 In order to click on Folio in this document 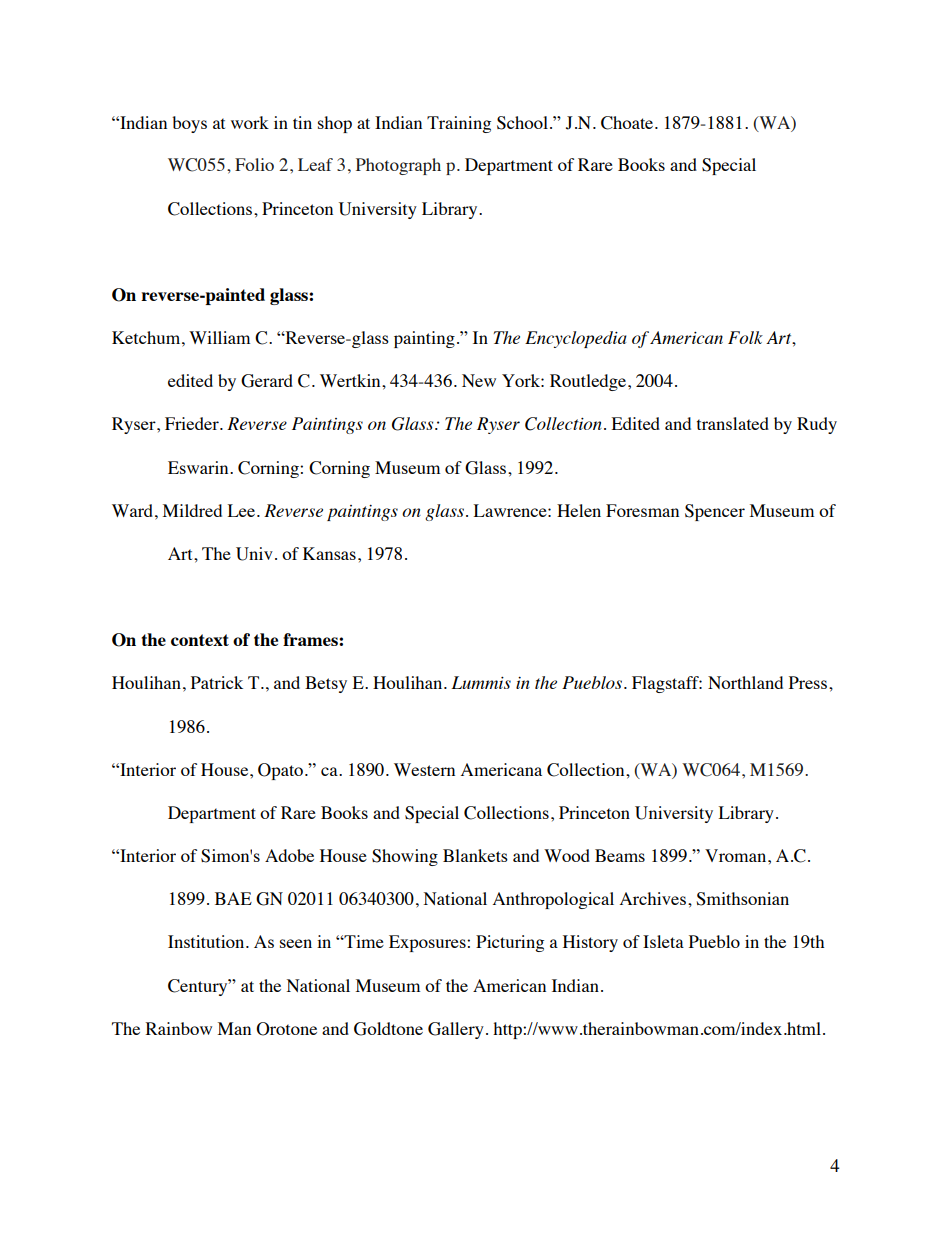, I will do `click(254, 164)`.
